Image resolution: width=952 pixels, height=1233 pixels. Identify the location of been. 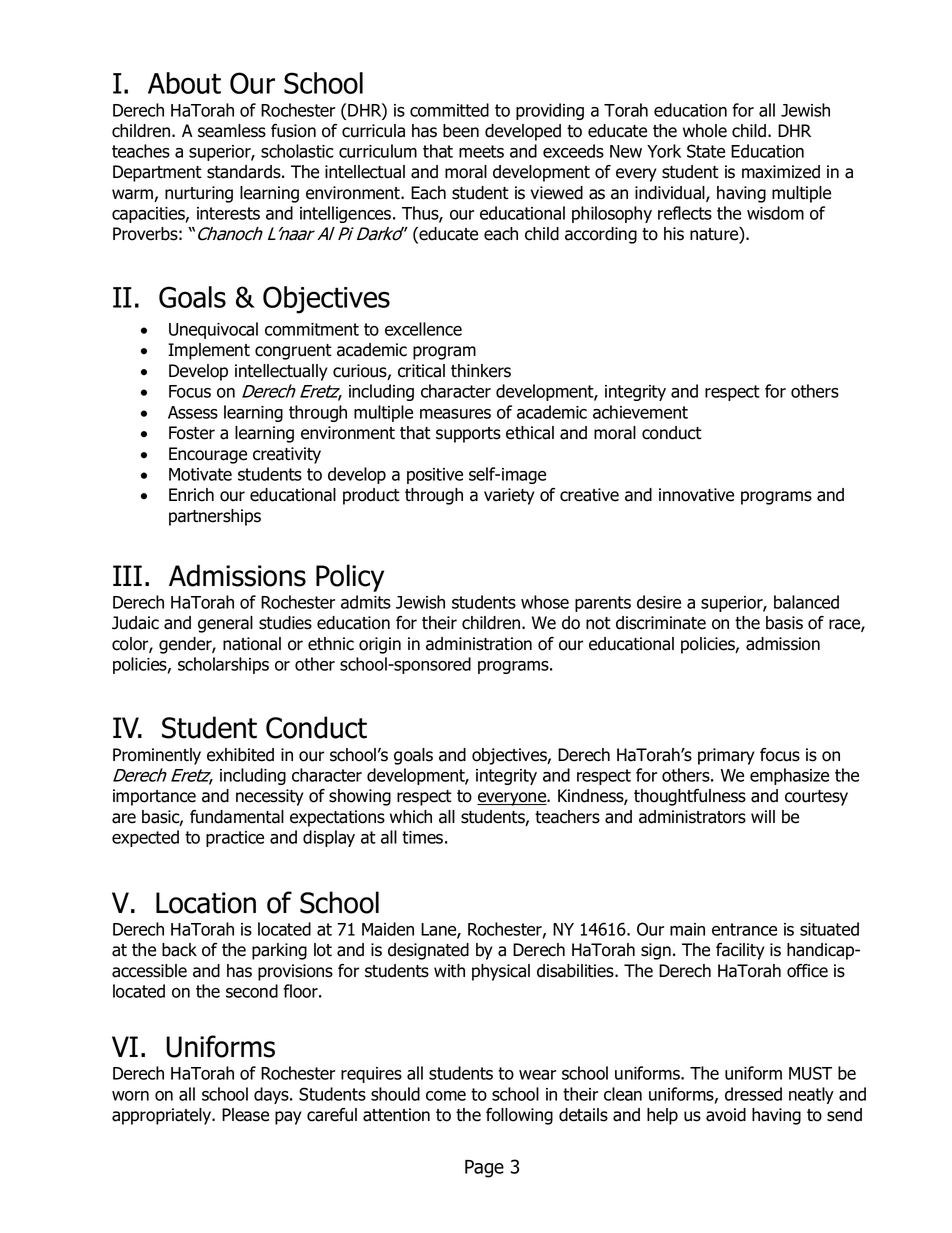
(461, 131).
